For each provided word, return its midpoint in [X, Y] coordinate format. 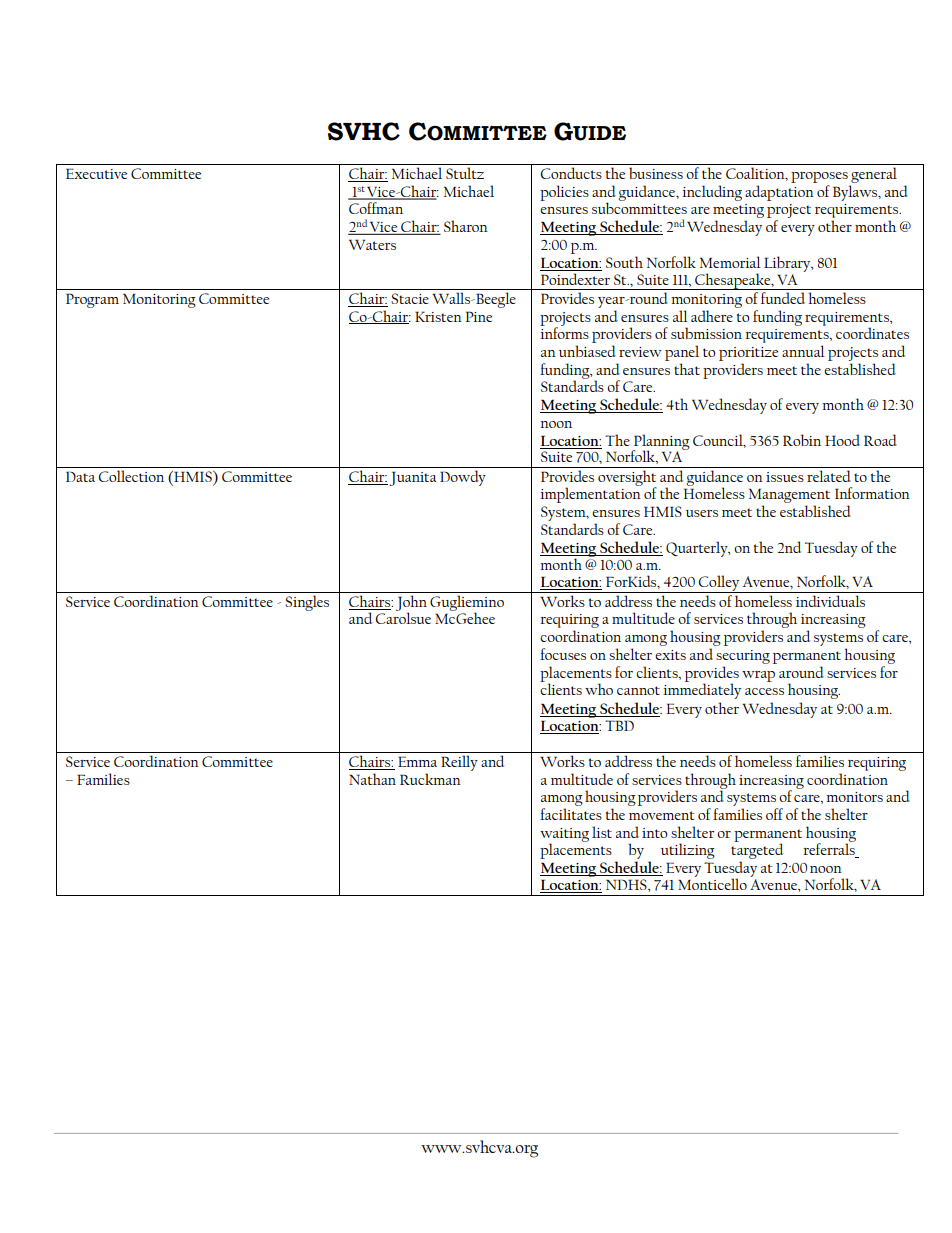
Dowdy [463, 478]
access [764, 691]
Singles [307, 603]
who [599, 689]
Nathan [372, 779]
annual [803, 351]
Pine [479, 316]
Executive [96, 173]
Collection [131, 476]
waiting [564, 836]
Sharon [466, 226]
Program [92, 300]
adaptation [779, 193]
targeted [757, 851]
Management [789, 497]
